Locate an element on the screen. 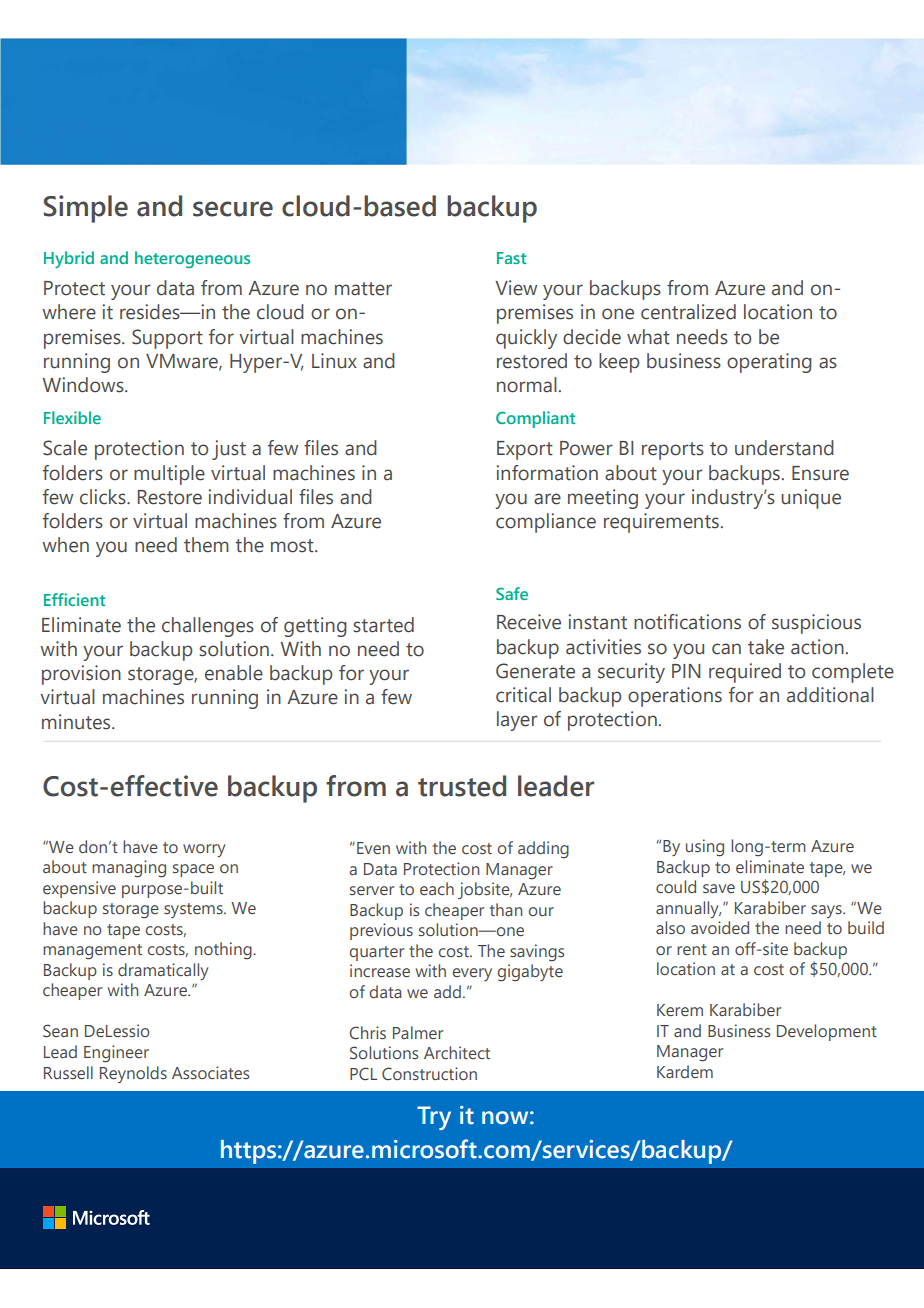 The height and width of the screenshot is (1308, 924). adding is located at coordinates (543, 850).
